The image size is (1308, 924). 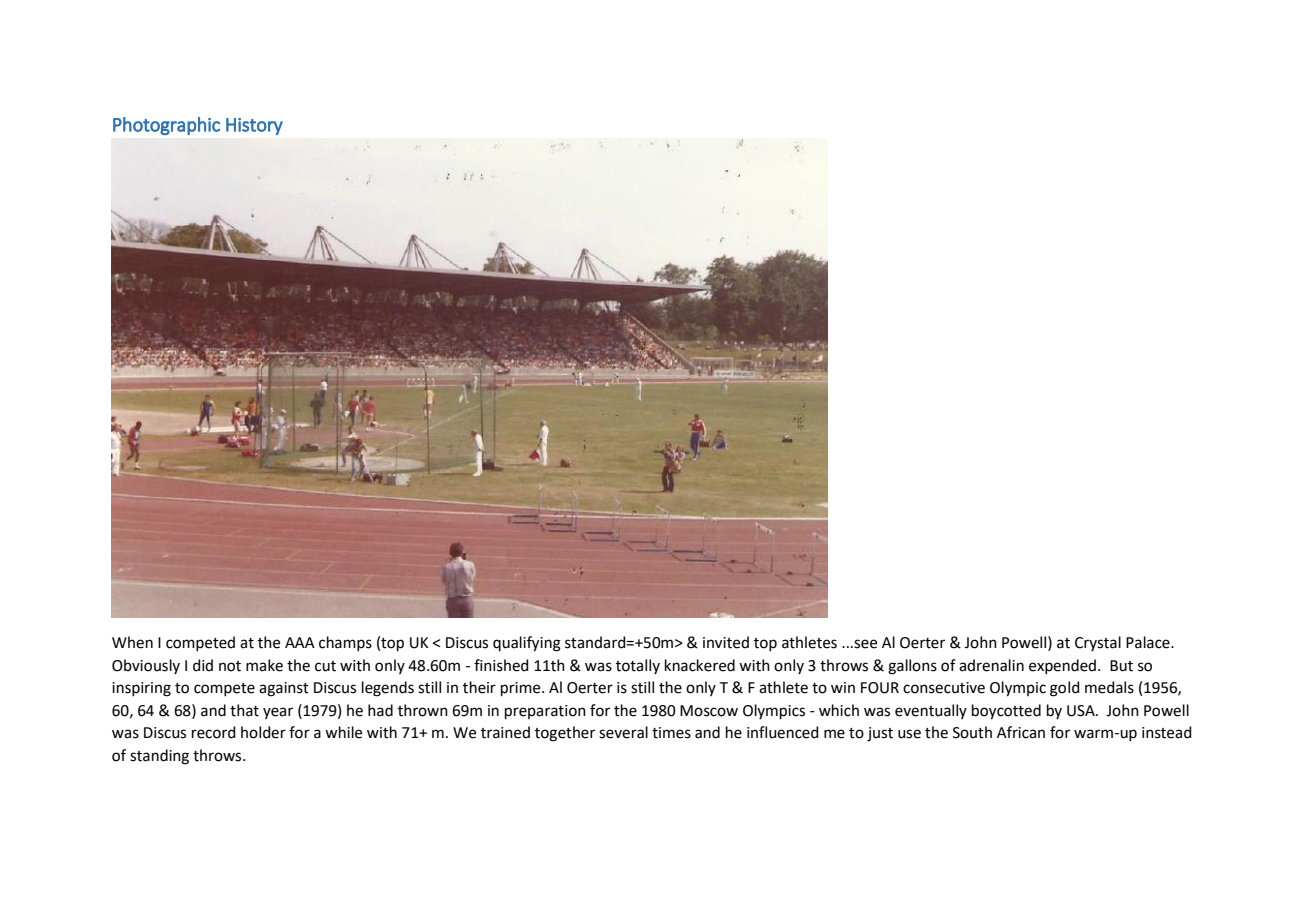 What do you see at coordinates (1021, 732) in the screenshot?
I see `African` at bounding box center [1021, 732].
